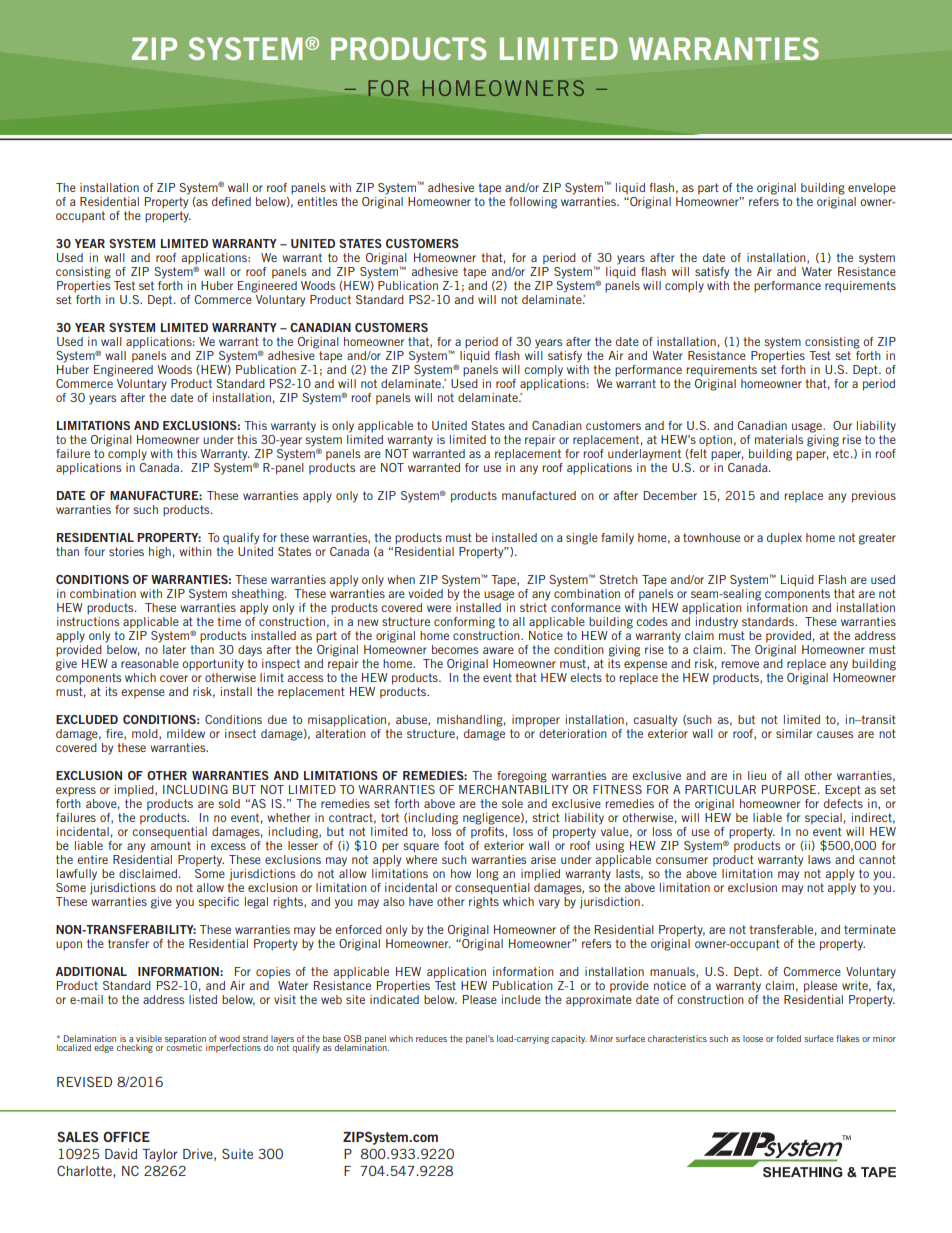 The height and width of the page is (1233, 952). I want to click on materials, so click(779, 439).
